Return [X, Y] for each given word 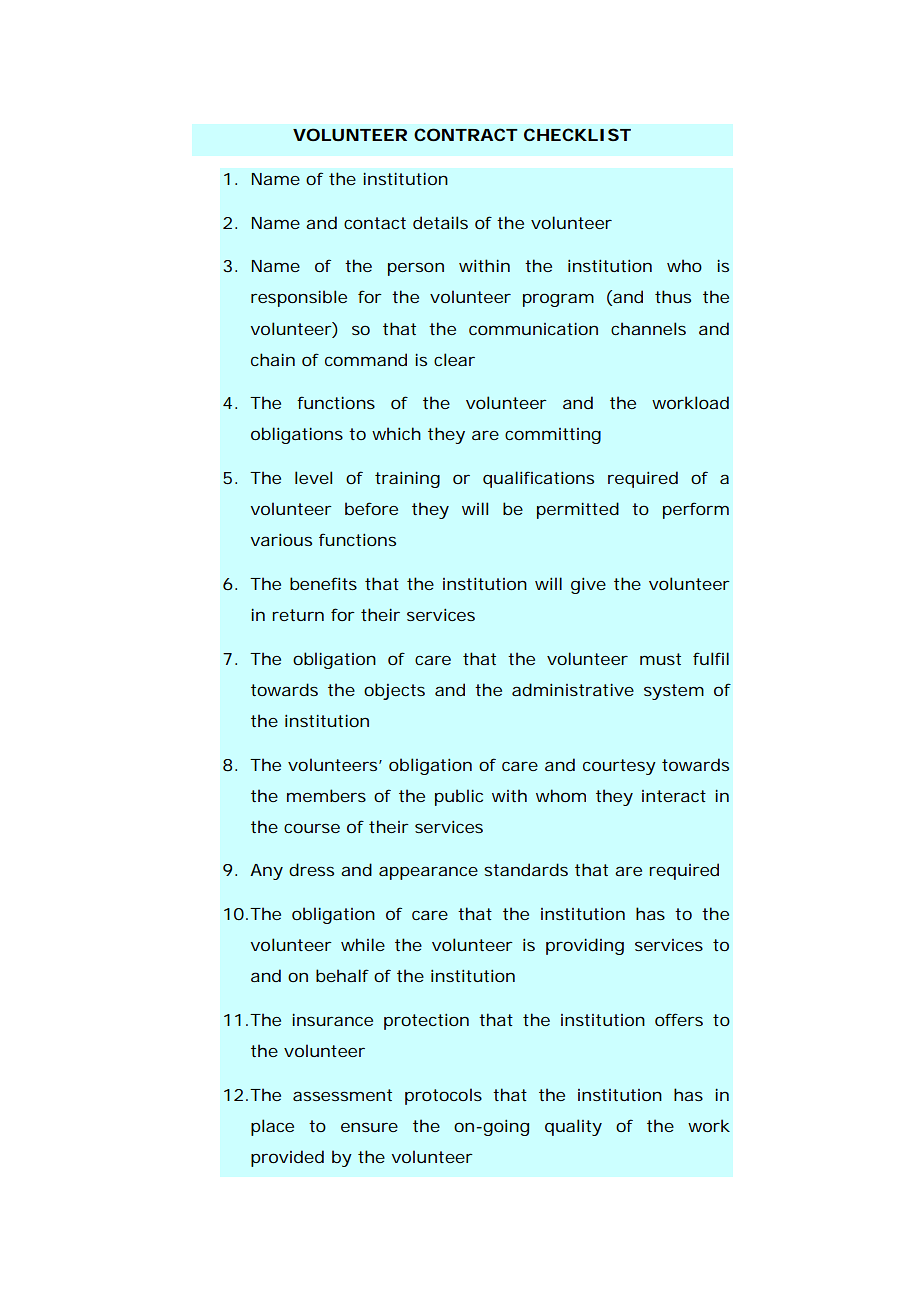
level [313, 477]
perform [696, 510]
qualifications [538, 479]
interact [674, 796]
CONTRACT [465, 134]
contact [375, 223]
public [459, 797]
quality [573, 1127]
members [326, 795]
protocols [443, 1096]
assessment [342, 1095]
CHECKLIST [577, 134]
